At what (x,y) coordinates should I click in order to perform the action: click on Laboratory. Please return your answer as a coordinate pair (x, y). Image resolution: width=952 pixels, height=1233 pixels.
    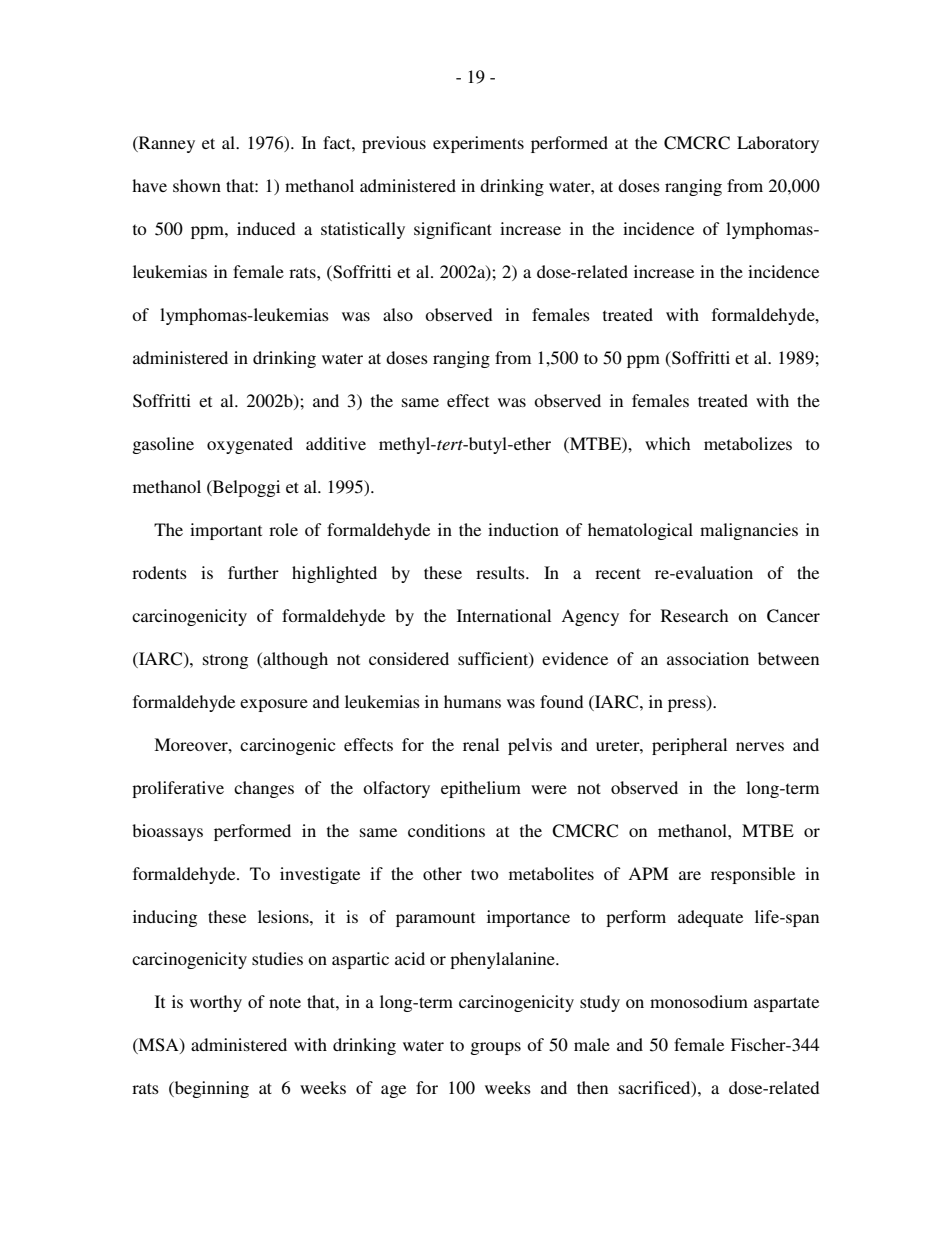
    Looking at the image, I should click on (778, 144).
